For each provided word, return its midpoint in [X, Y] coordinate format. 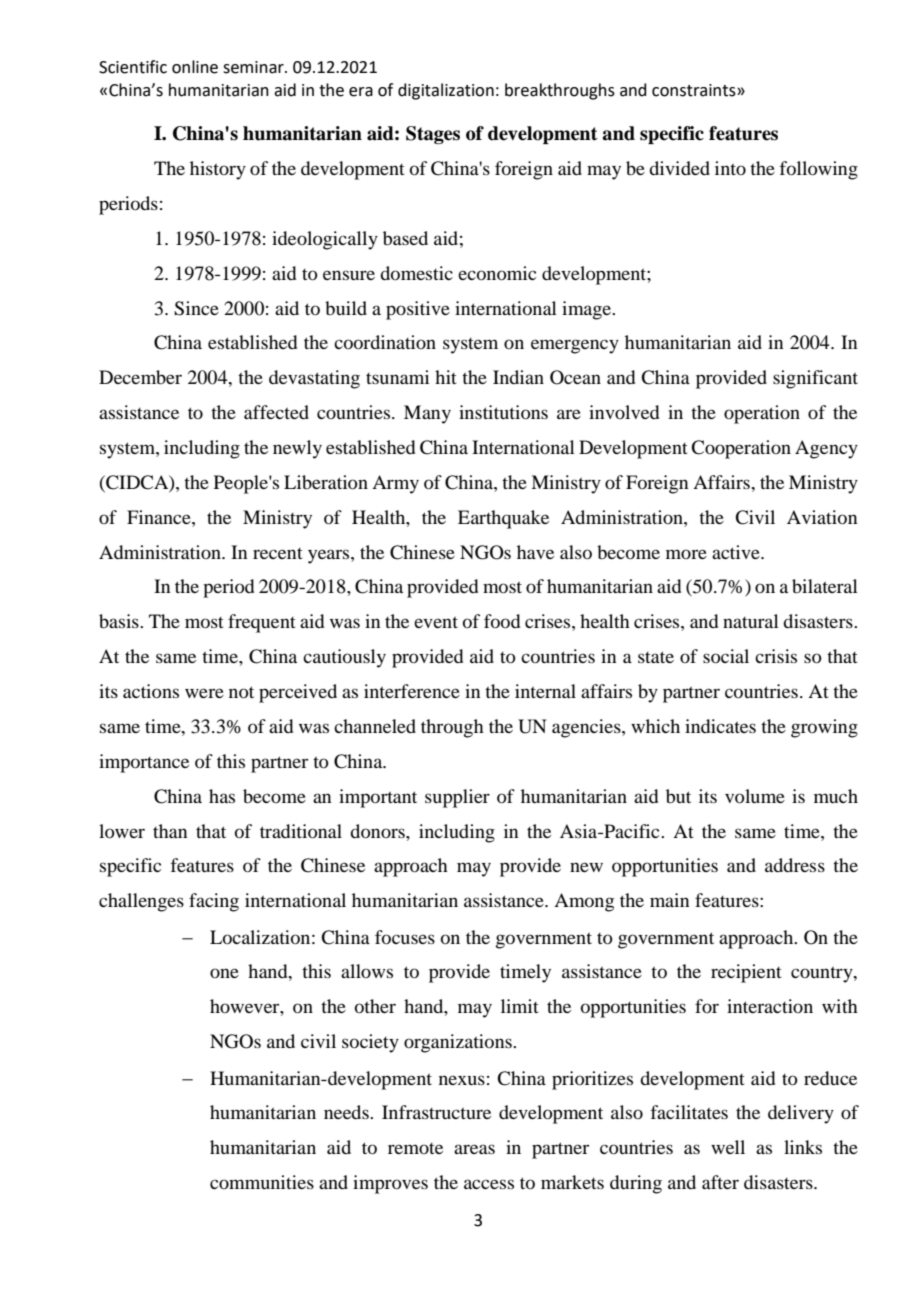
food [502, 621]
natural [751, 621]
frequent [262, 623]
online [195, 67]
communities [262, 1182]
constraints [695, 90]
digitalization [446, 91]
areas [474, 1149]
